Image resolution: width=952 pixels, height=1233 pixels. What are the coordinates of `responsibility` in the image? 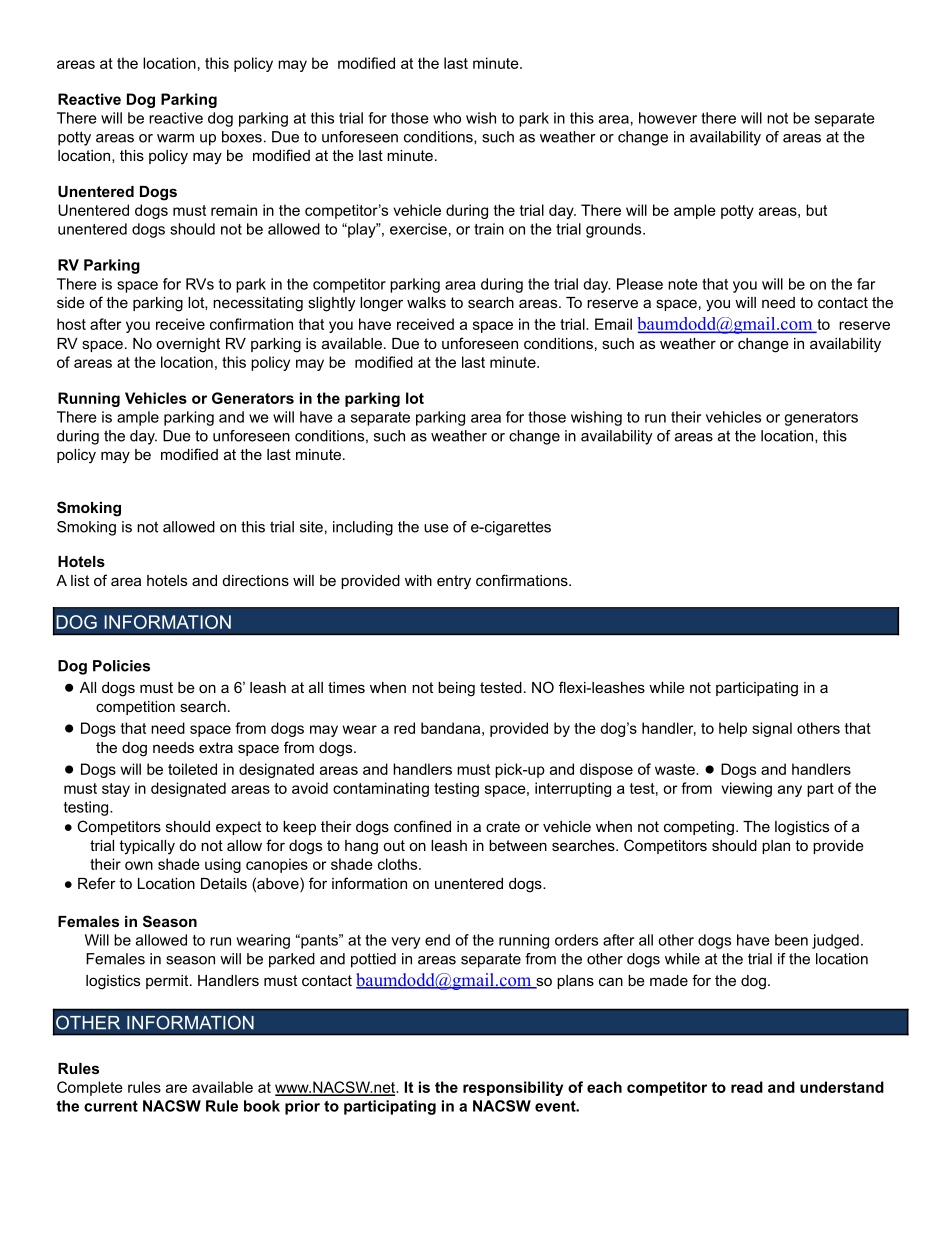 It's located at (513, 1088).
